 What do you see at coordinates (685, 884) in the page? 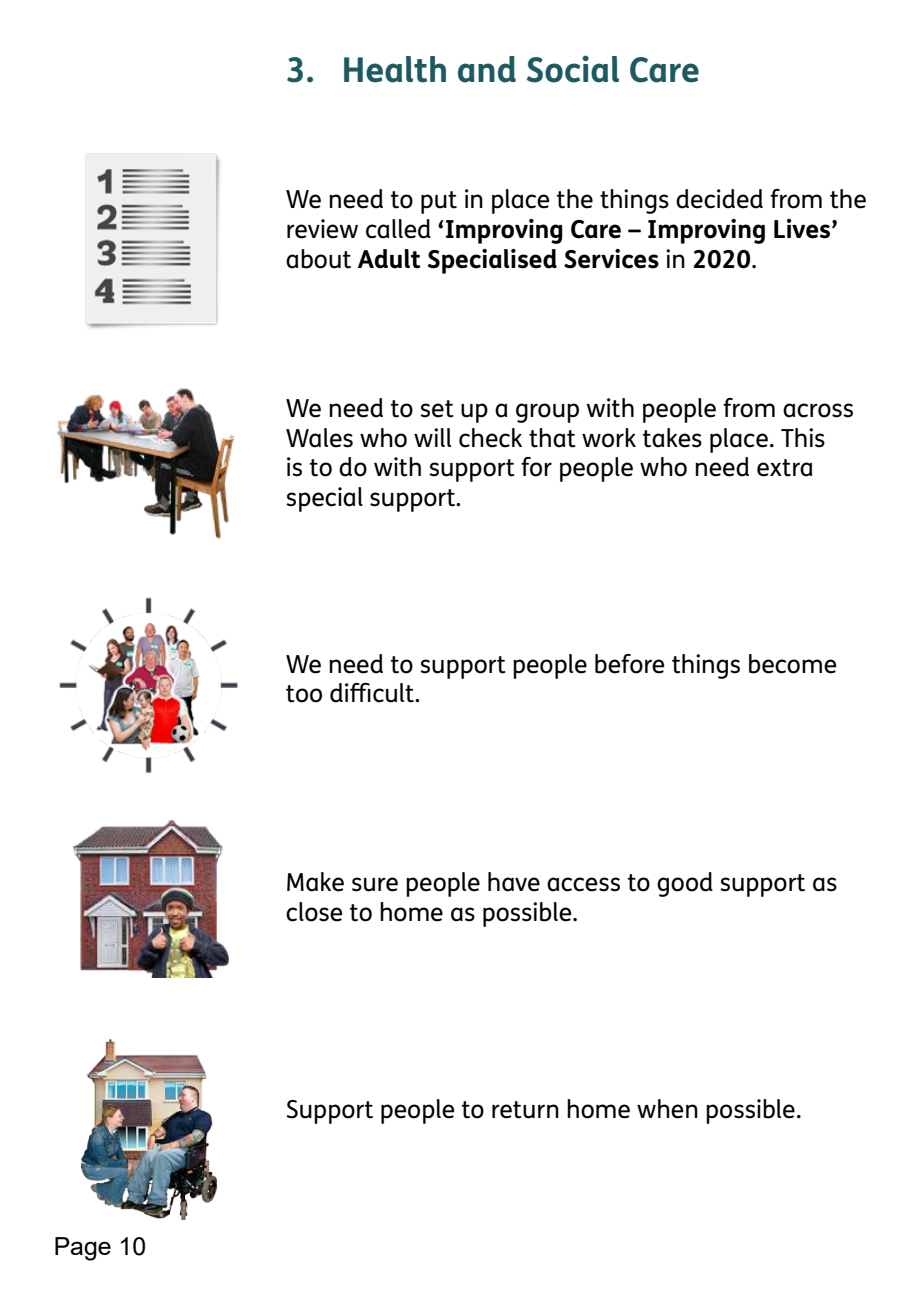
I see `good` at bounding box center [685, 884].
